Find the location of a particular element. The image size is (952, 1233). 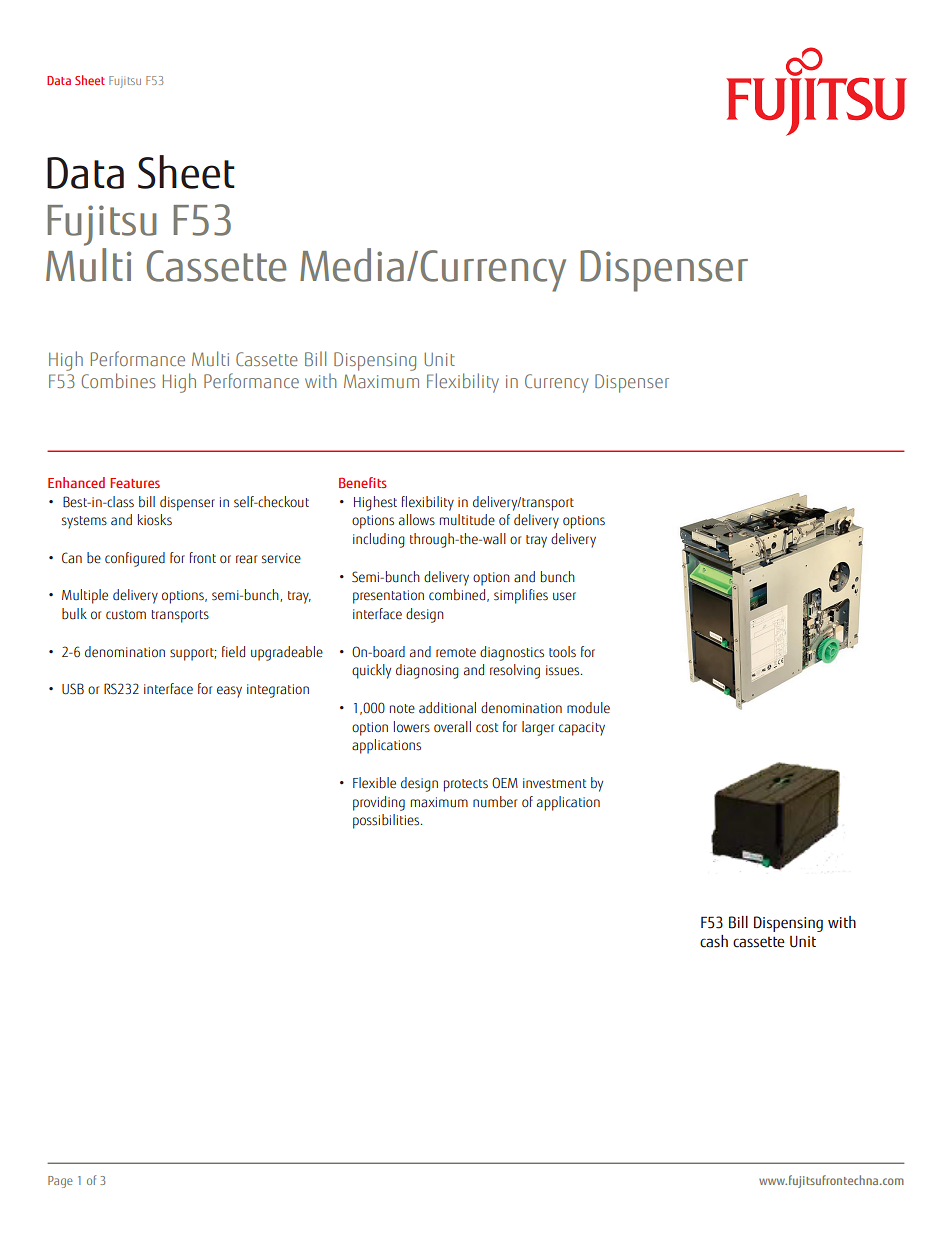

investment is located at coordinates (554, 783).
